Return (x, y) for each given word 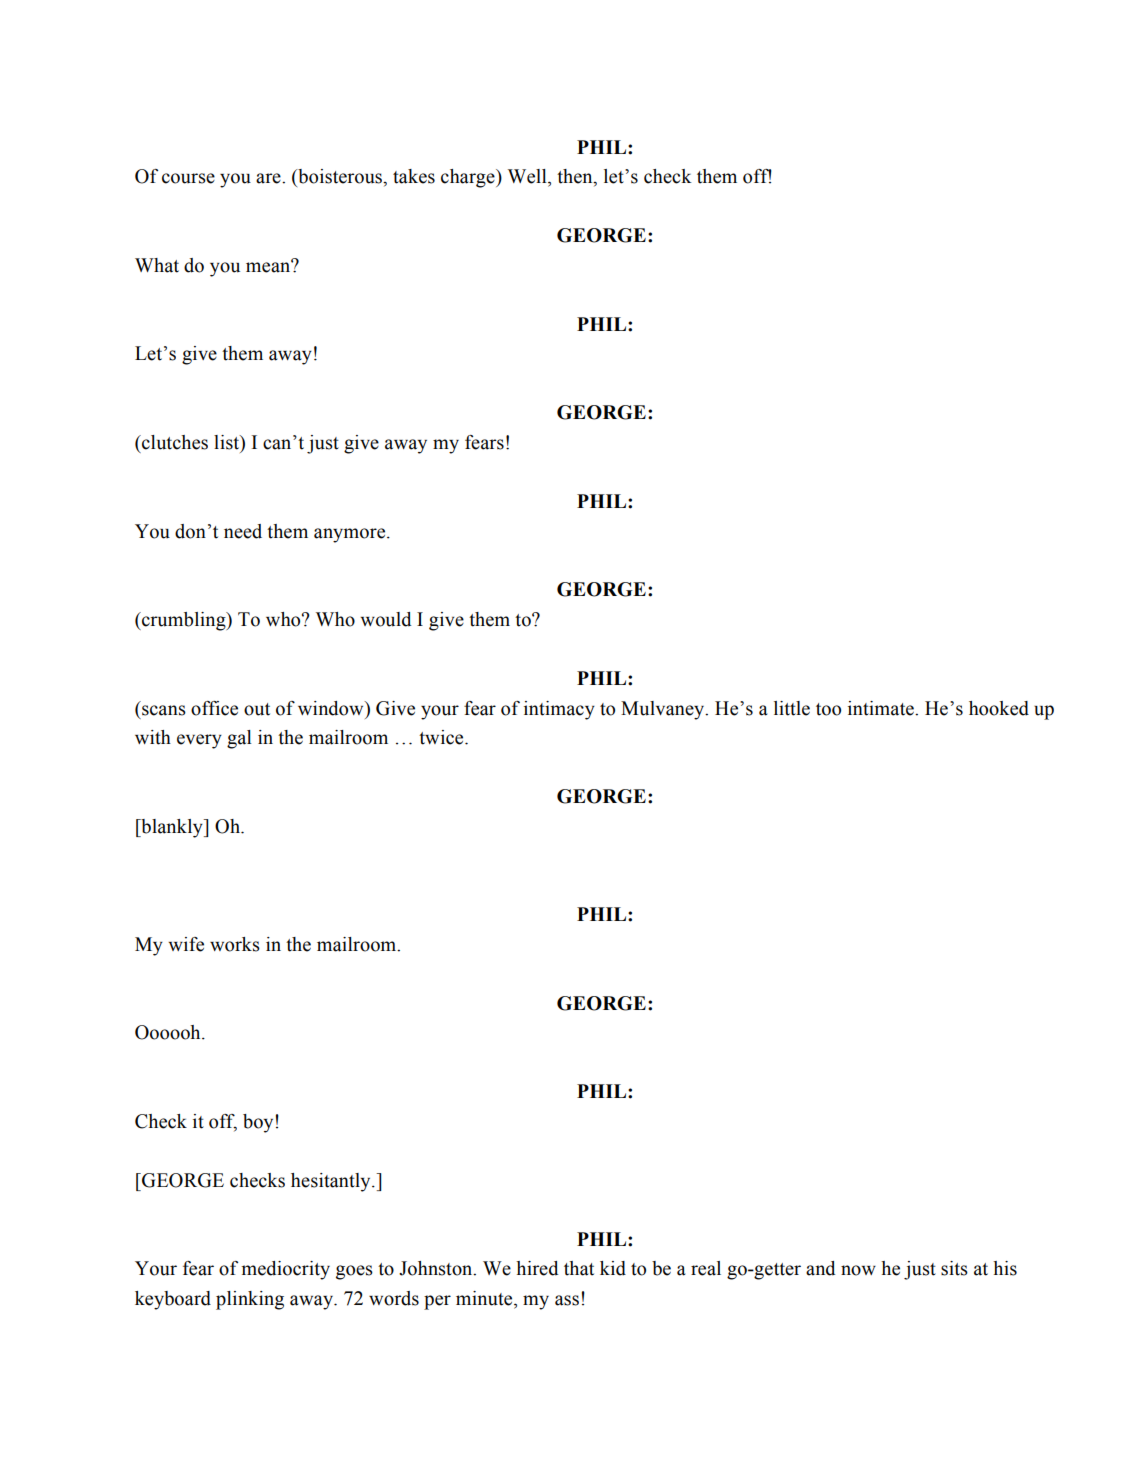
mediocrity (286, 1270)
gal (239, 739)
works (235, 944)
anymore (351, 535)
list (227, 442)
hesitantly (332, 1182)
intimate (882, 708)
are (269, 178)
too (828, 709)
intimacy (559, 710)
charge (469, 178)
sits (954, 1268)
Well (528, 177)
